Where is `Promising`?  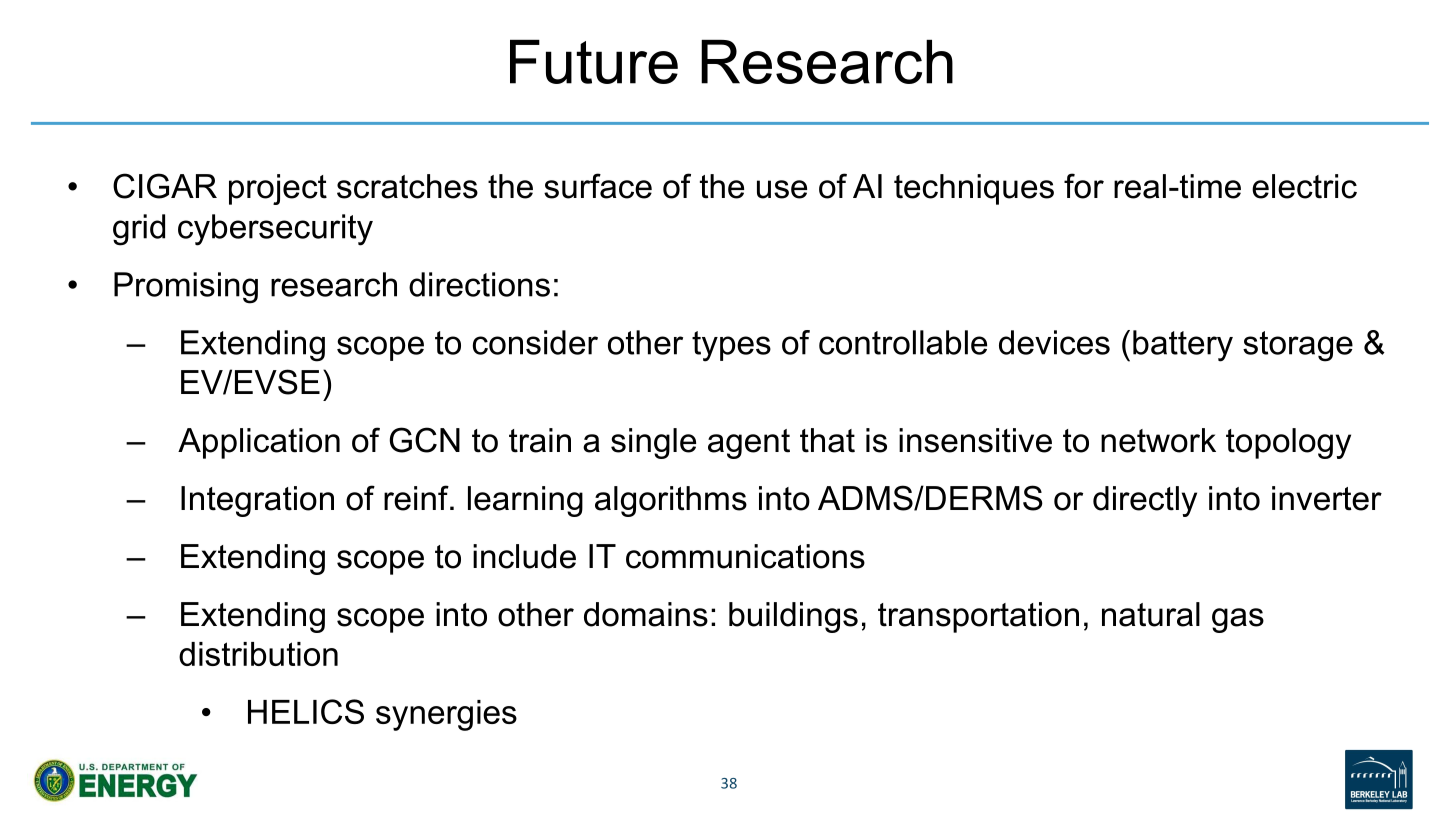 Promising is located at coordinates (186, 288).
